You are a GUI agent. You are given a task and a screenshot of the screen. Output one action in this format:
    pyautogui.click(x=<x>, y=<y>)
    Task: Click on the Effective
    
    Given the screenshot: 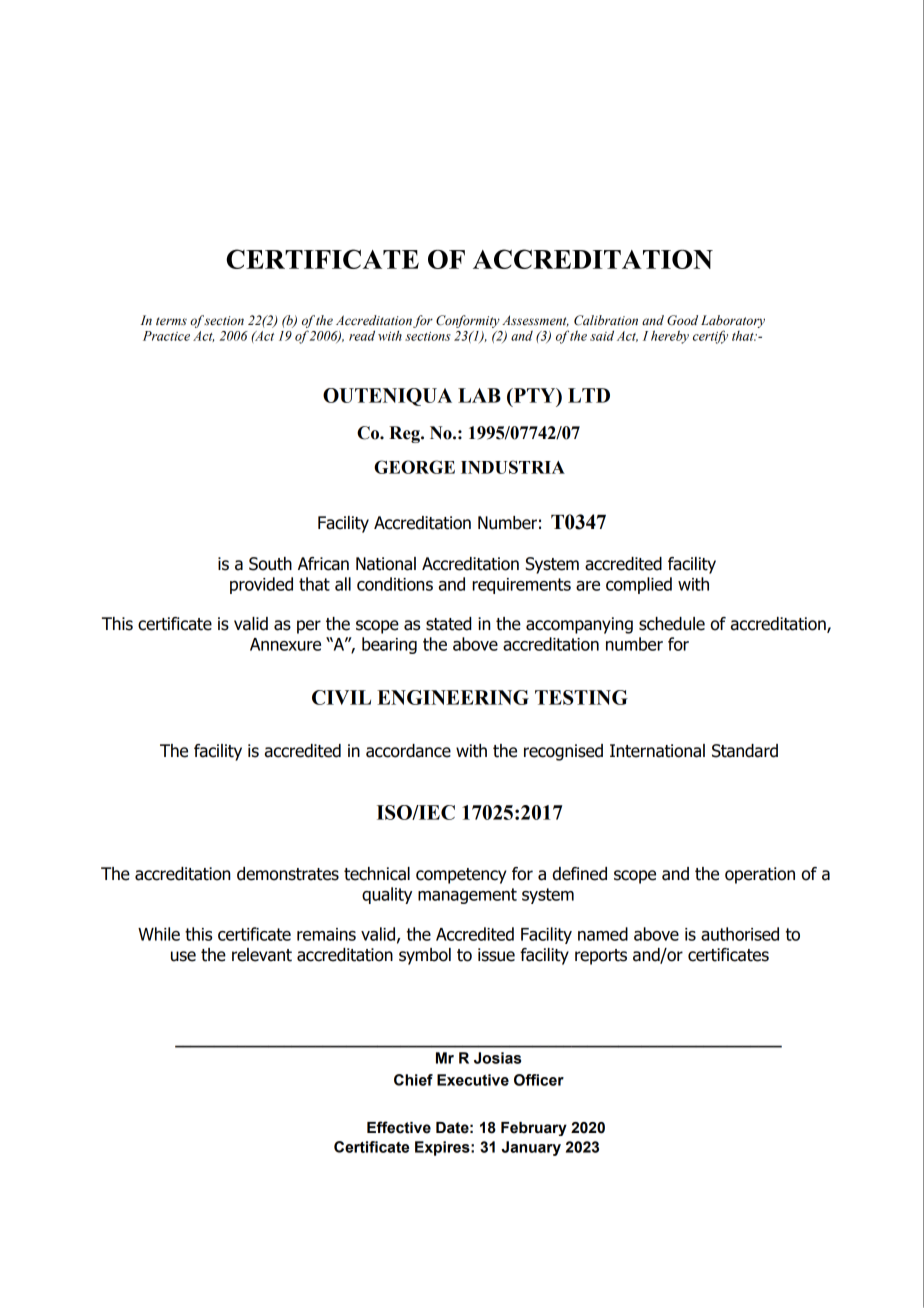 What is the action you would take?
    pyautogui.click(x=399, y=1127)
